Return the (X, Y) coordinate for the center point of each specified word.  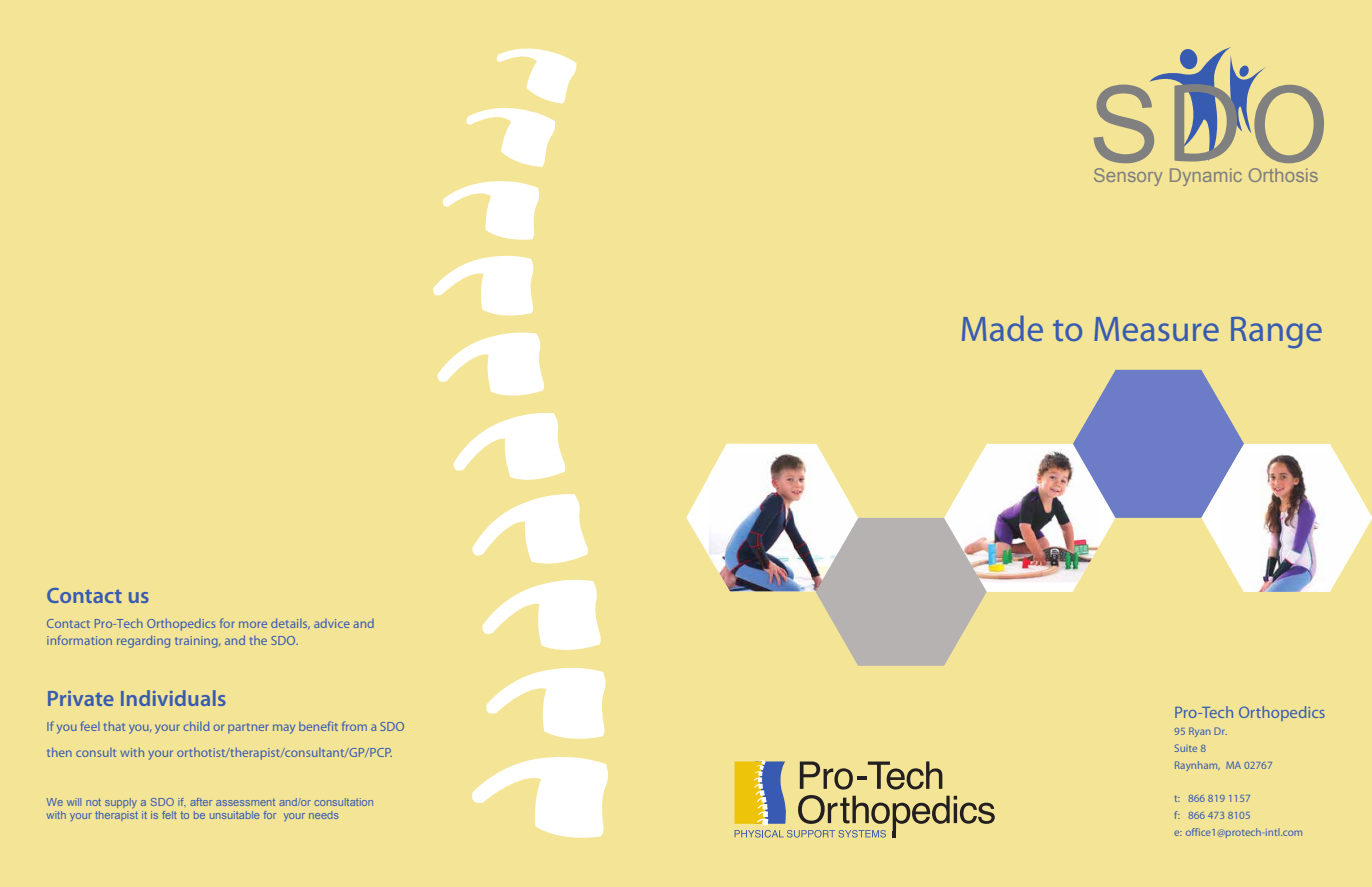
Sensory (1128, 177)
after (201, 802)
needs (324, 815)
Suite (1186, 748)
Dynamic (1206, 177)
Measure (1156, 329)
